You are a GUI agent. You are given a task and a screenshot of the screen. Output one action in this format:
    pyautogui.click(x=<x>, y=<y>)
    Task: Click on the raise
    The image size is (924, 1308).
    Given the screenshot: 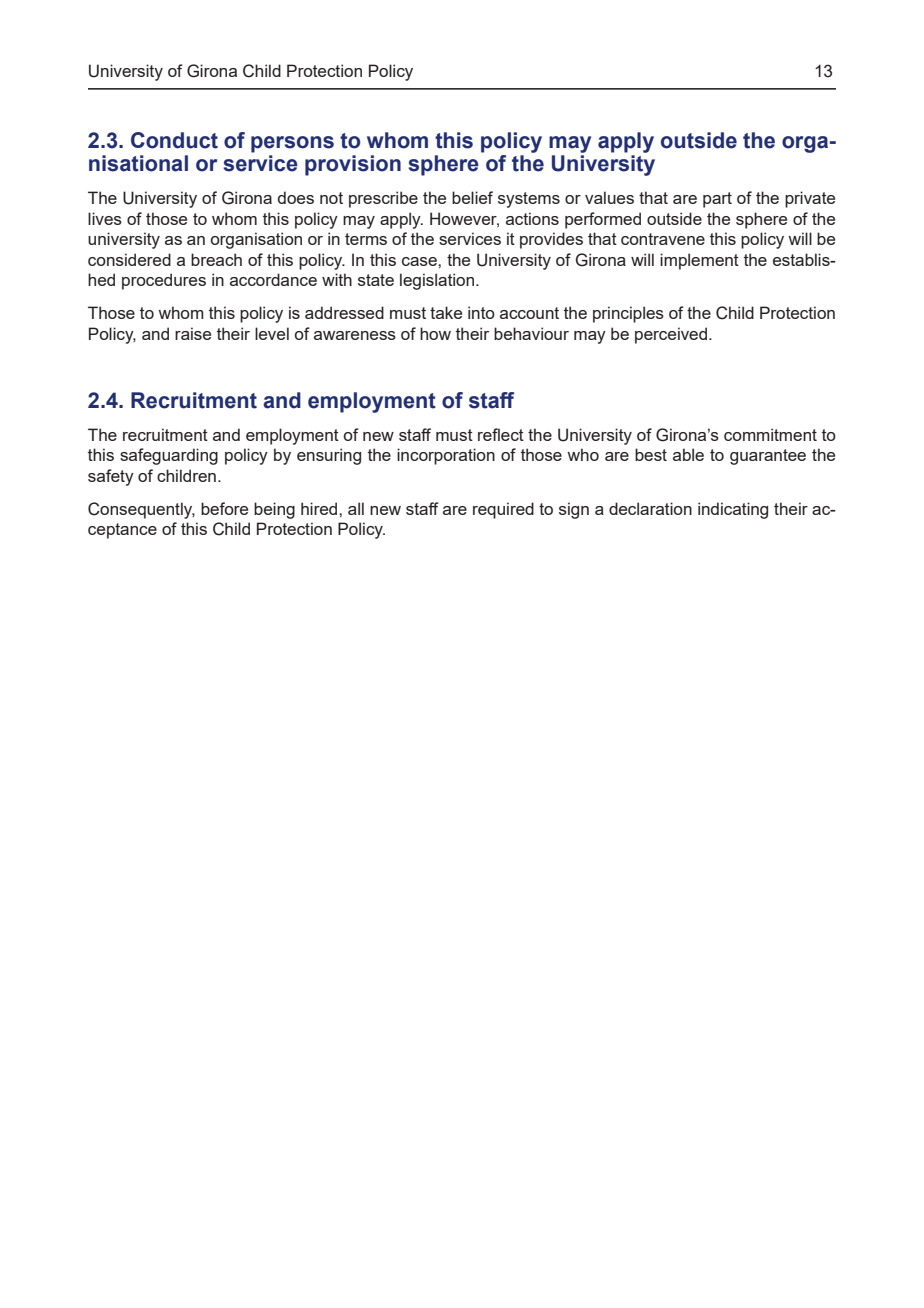 What is the action you would take?
    pyautogui.click(x=193, y=333)
